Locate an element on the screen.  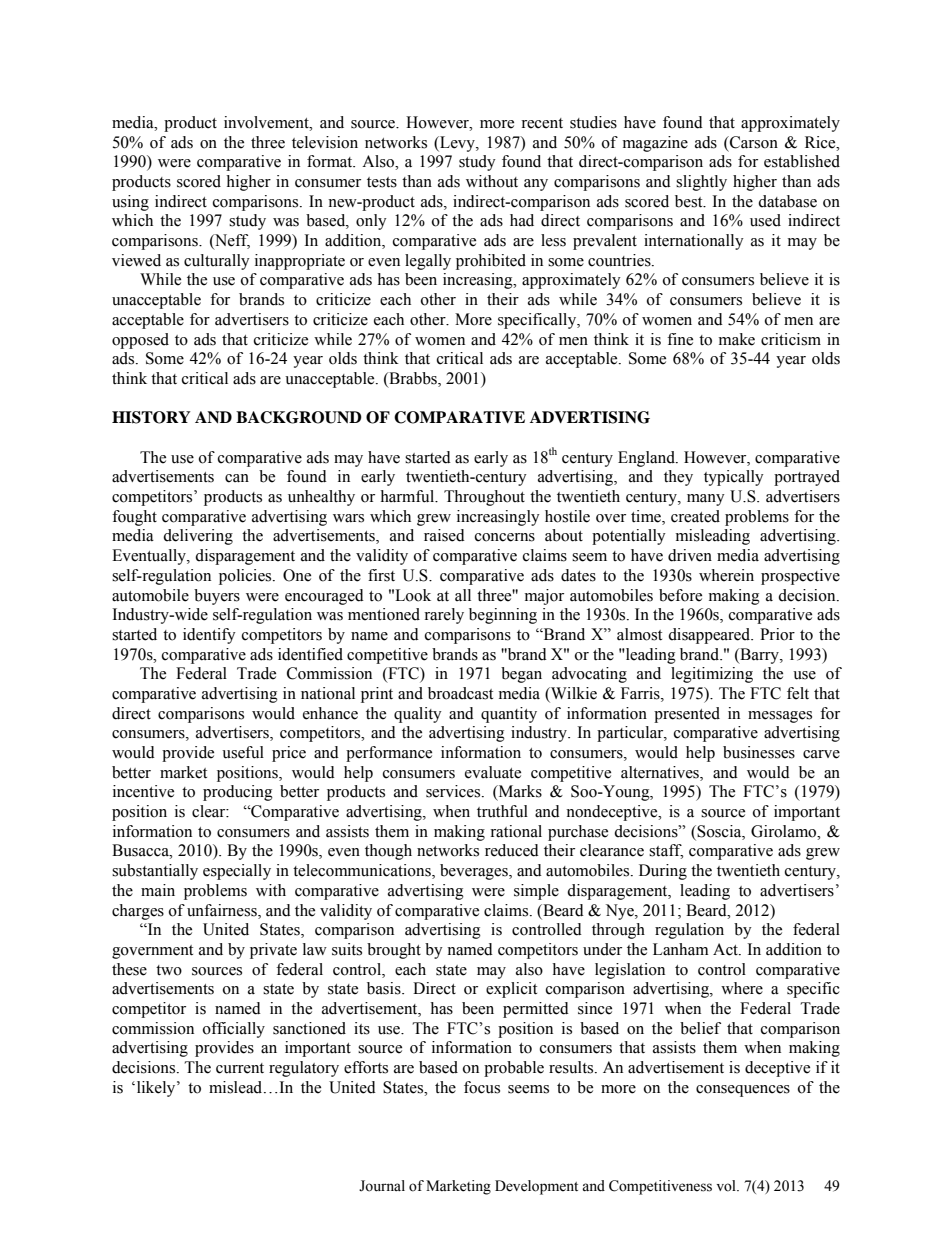
Act is located at coordinates (726, 949).
